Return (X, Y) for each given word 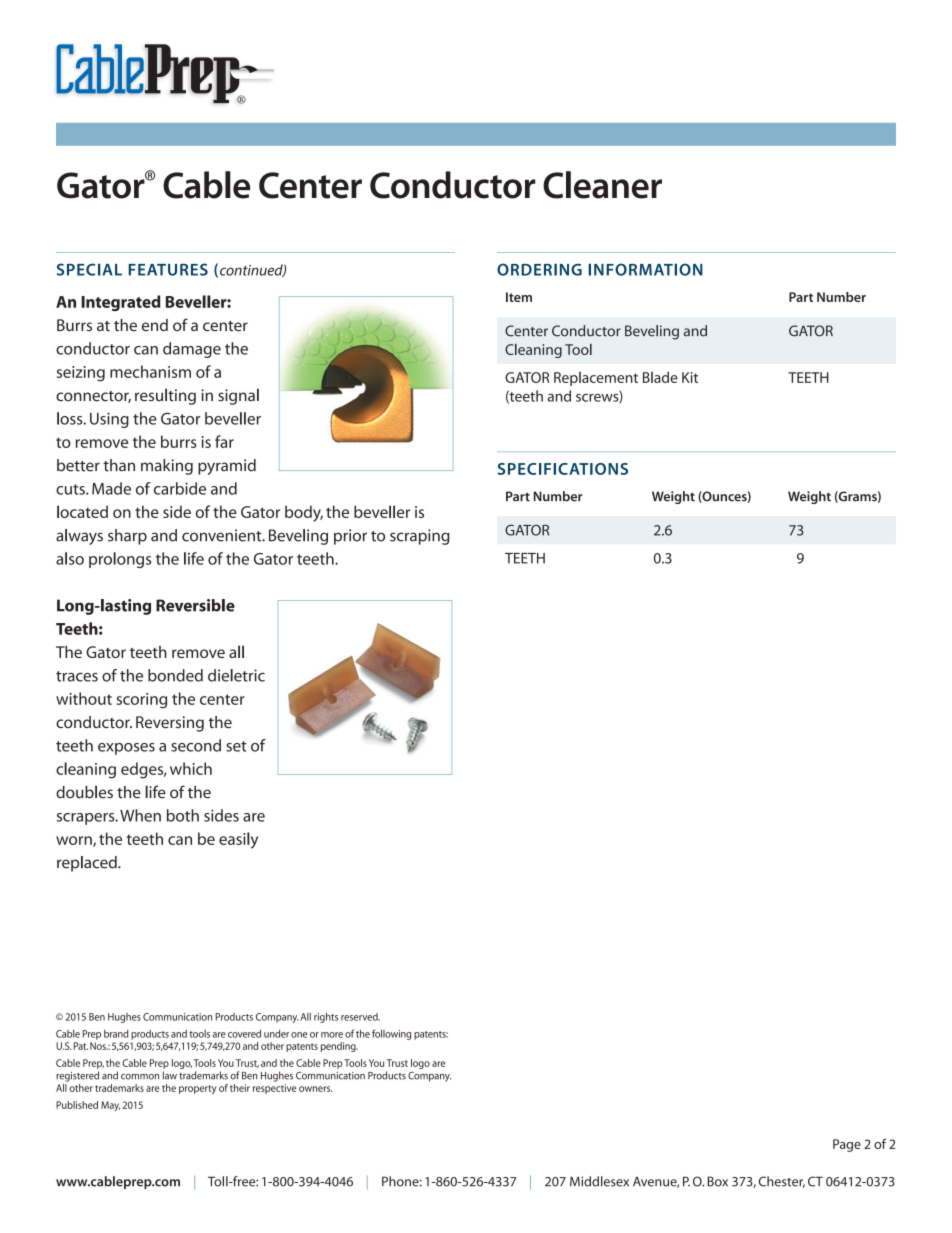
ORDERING (539, 269)
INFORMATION (645, 269)
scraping (420, 537)
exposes (126, 749)
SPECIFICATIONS (563, 469)
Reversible (195, 605)
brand (116, 1034)
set (236, 746)
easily (238, 840)
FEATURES (168, 269)
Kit (690, 377)
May (110, 1106)
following (391, 1034)
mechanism (150, 371)
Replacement (596, 379)
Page (847, 1145)
